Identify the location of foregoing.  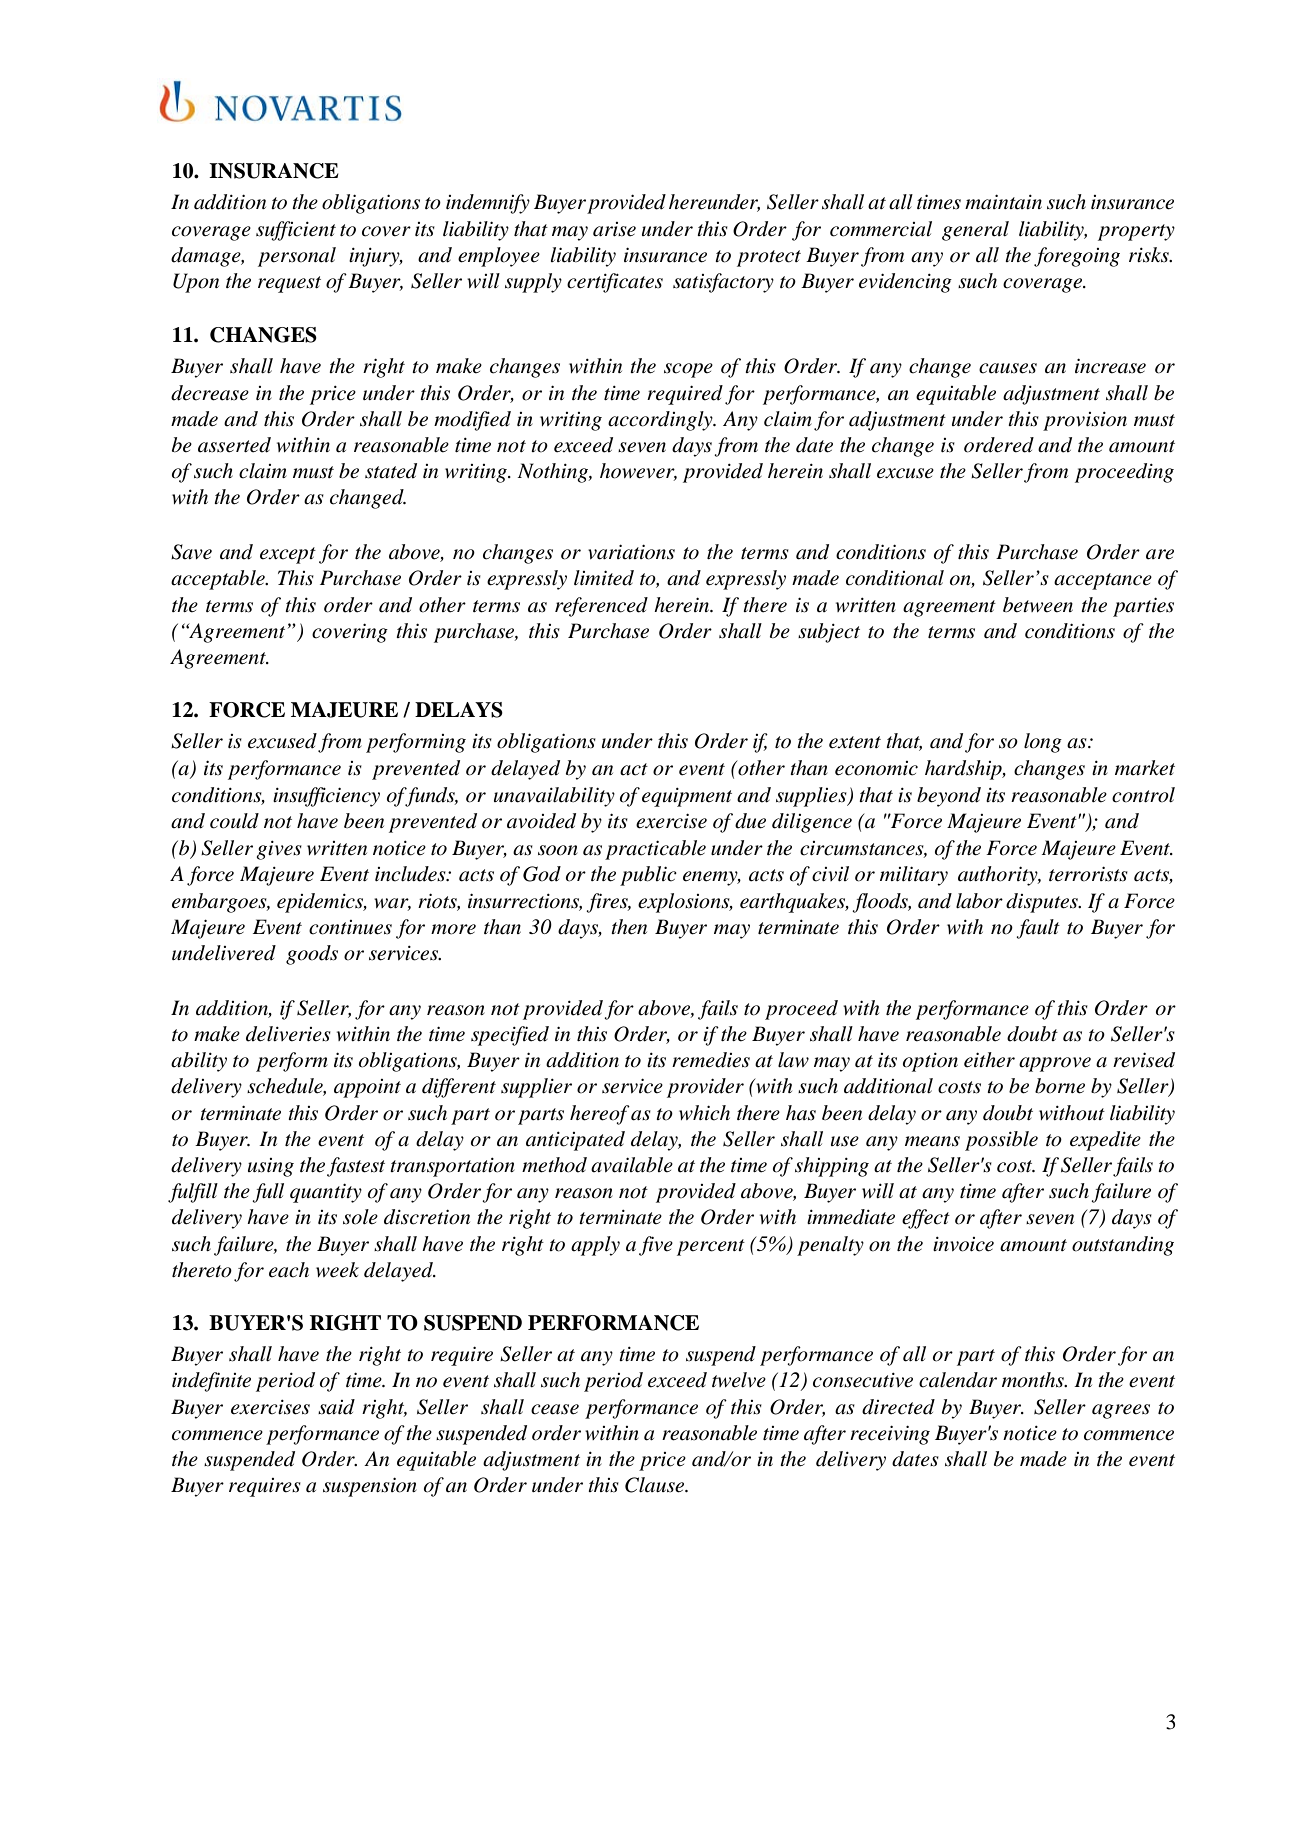
(1077, 257).
